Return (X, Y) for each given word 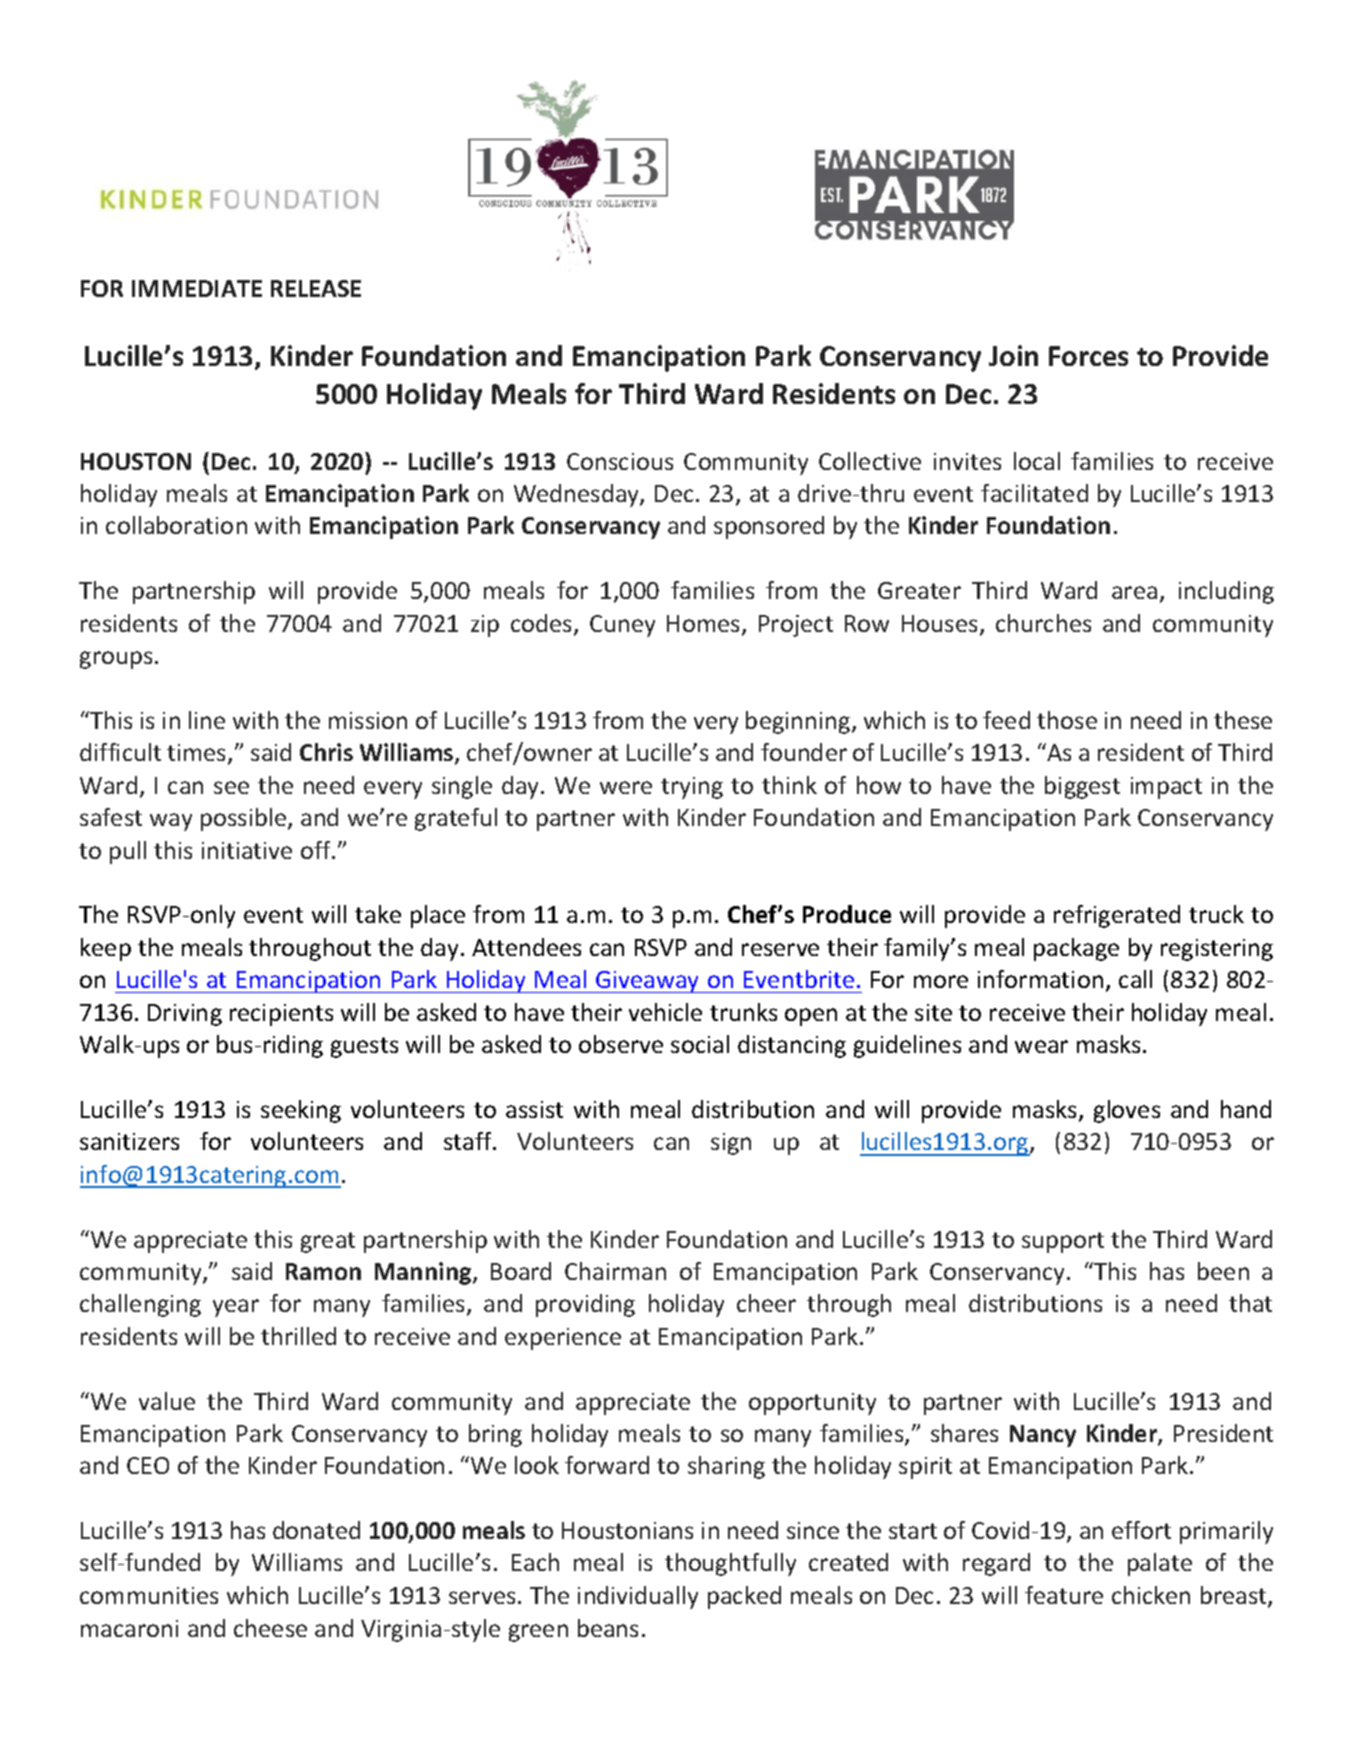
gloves (1127, 1111)
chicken (1151, 1595)
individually (638, 1597)
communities (149, 1595)
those (1067, 720)
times (198, 754)
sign (731, 1144)
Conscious (620, 461)
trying (692, 788)
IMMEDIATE (197, 288)
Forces (1088, 356)
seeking (301, 1111)
